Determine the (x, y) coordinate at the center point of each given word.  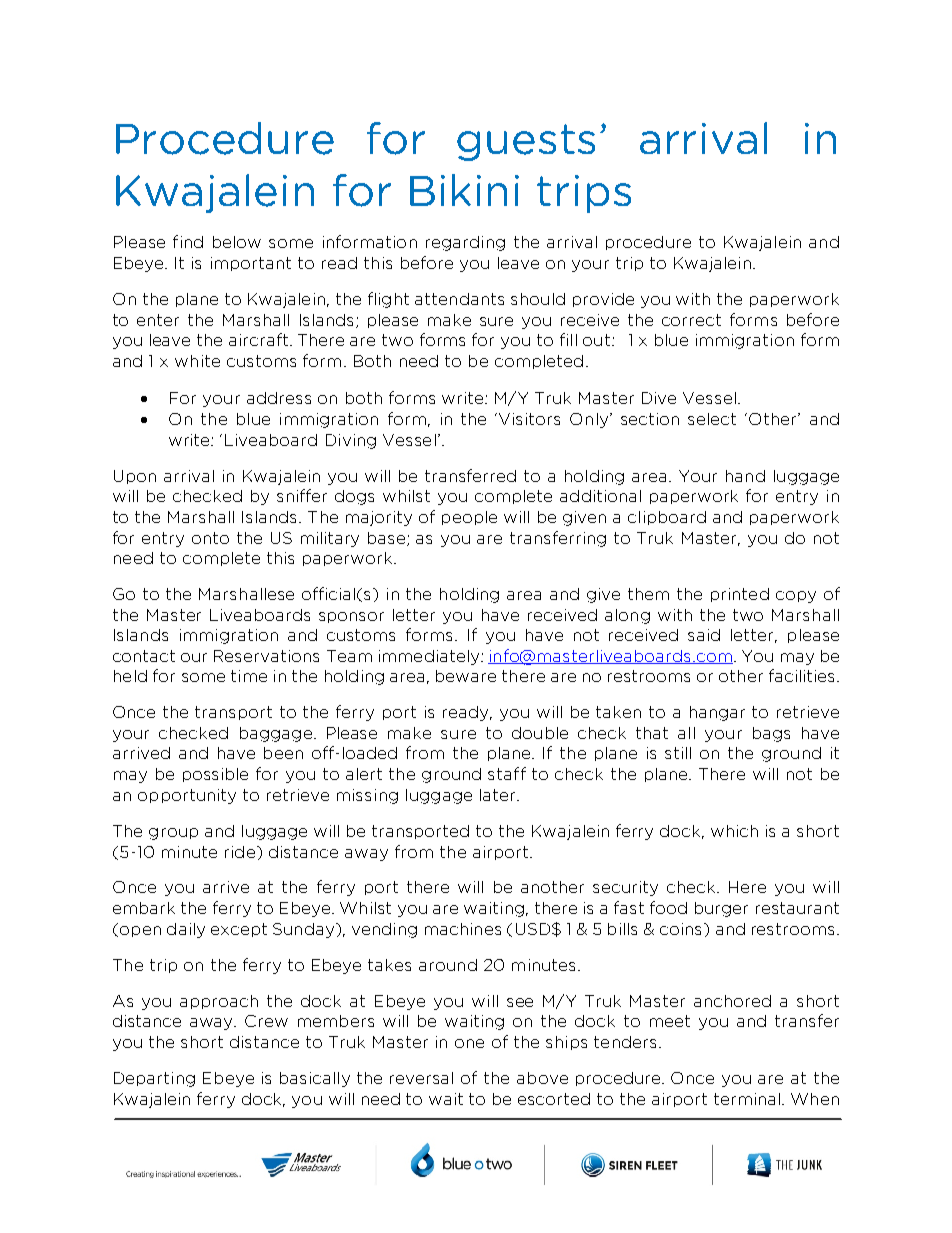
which (734, 831)
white (197, 361)
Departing (154, 1079)
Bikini (464, 190)
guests (526, 142)
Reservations (266, 656)
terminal (747, 1099)
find (188, 241)
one (469, 1043)
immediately (430, 657)
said (704, 635)
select (712, 419)
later (499, 795)
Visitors (529, 419)
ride (240, 852)
